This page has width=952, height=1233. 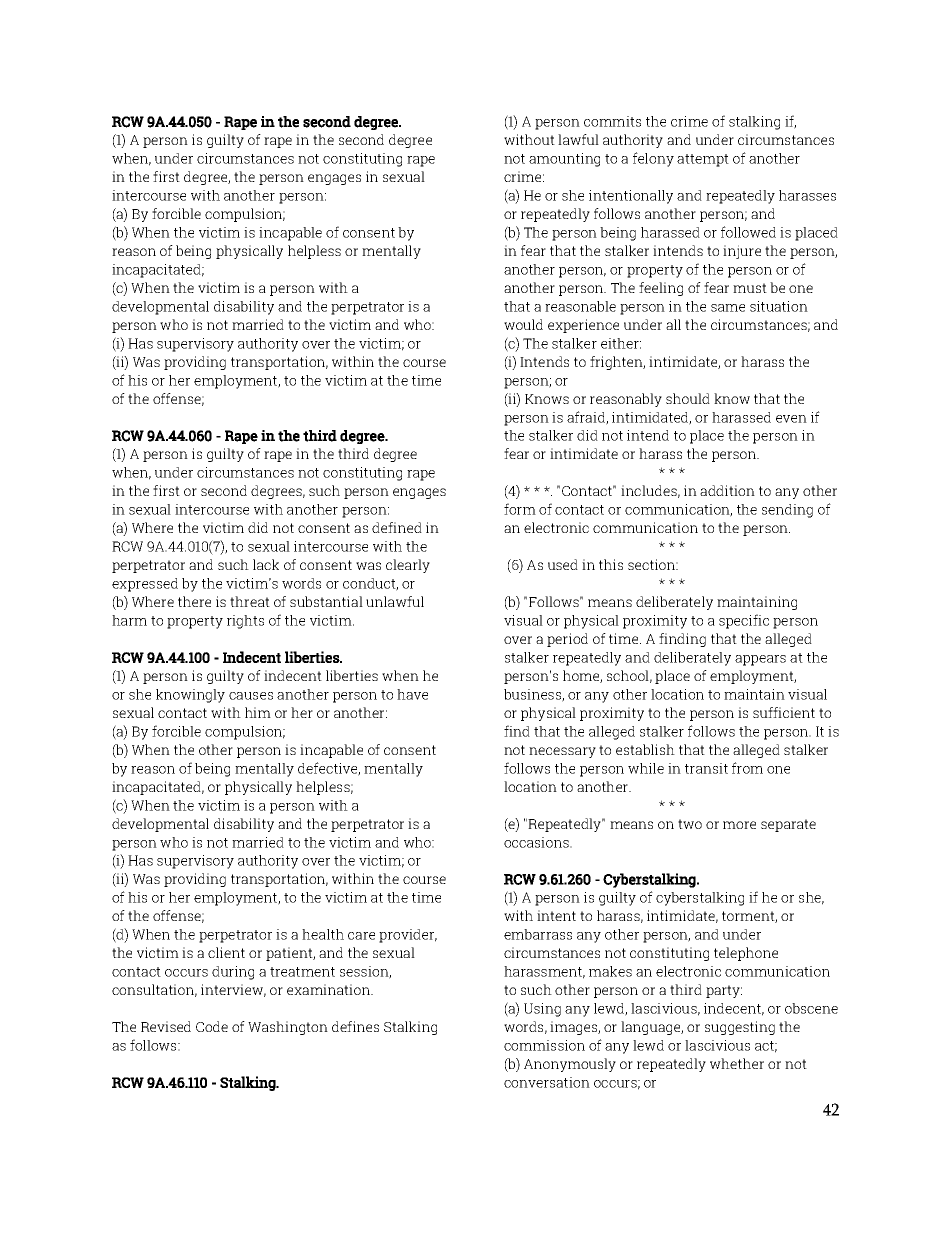 I want to click on amounting, so click(x=564, y=160).
